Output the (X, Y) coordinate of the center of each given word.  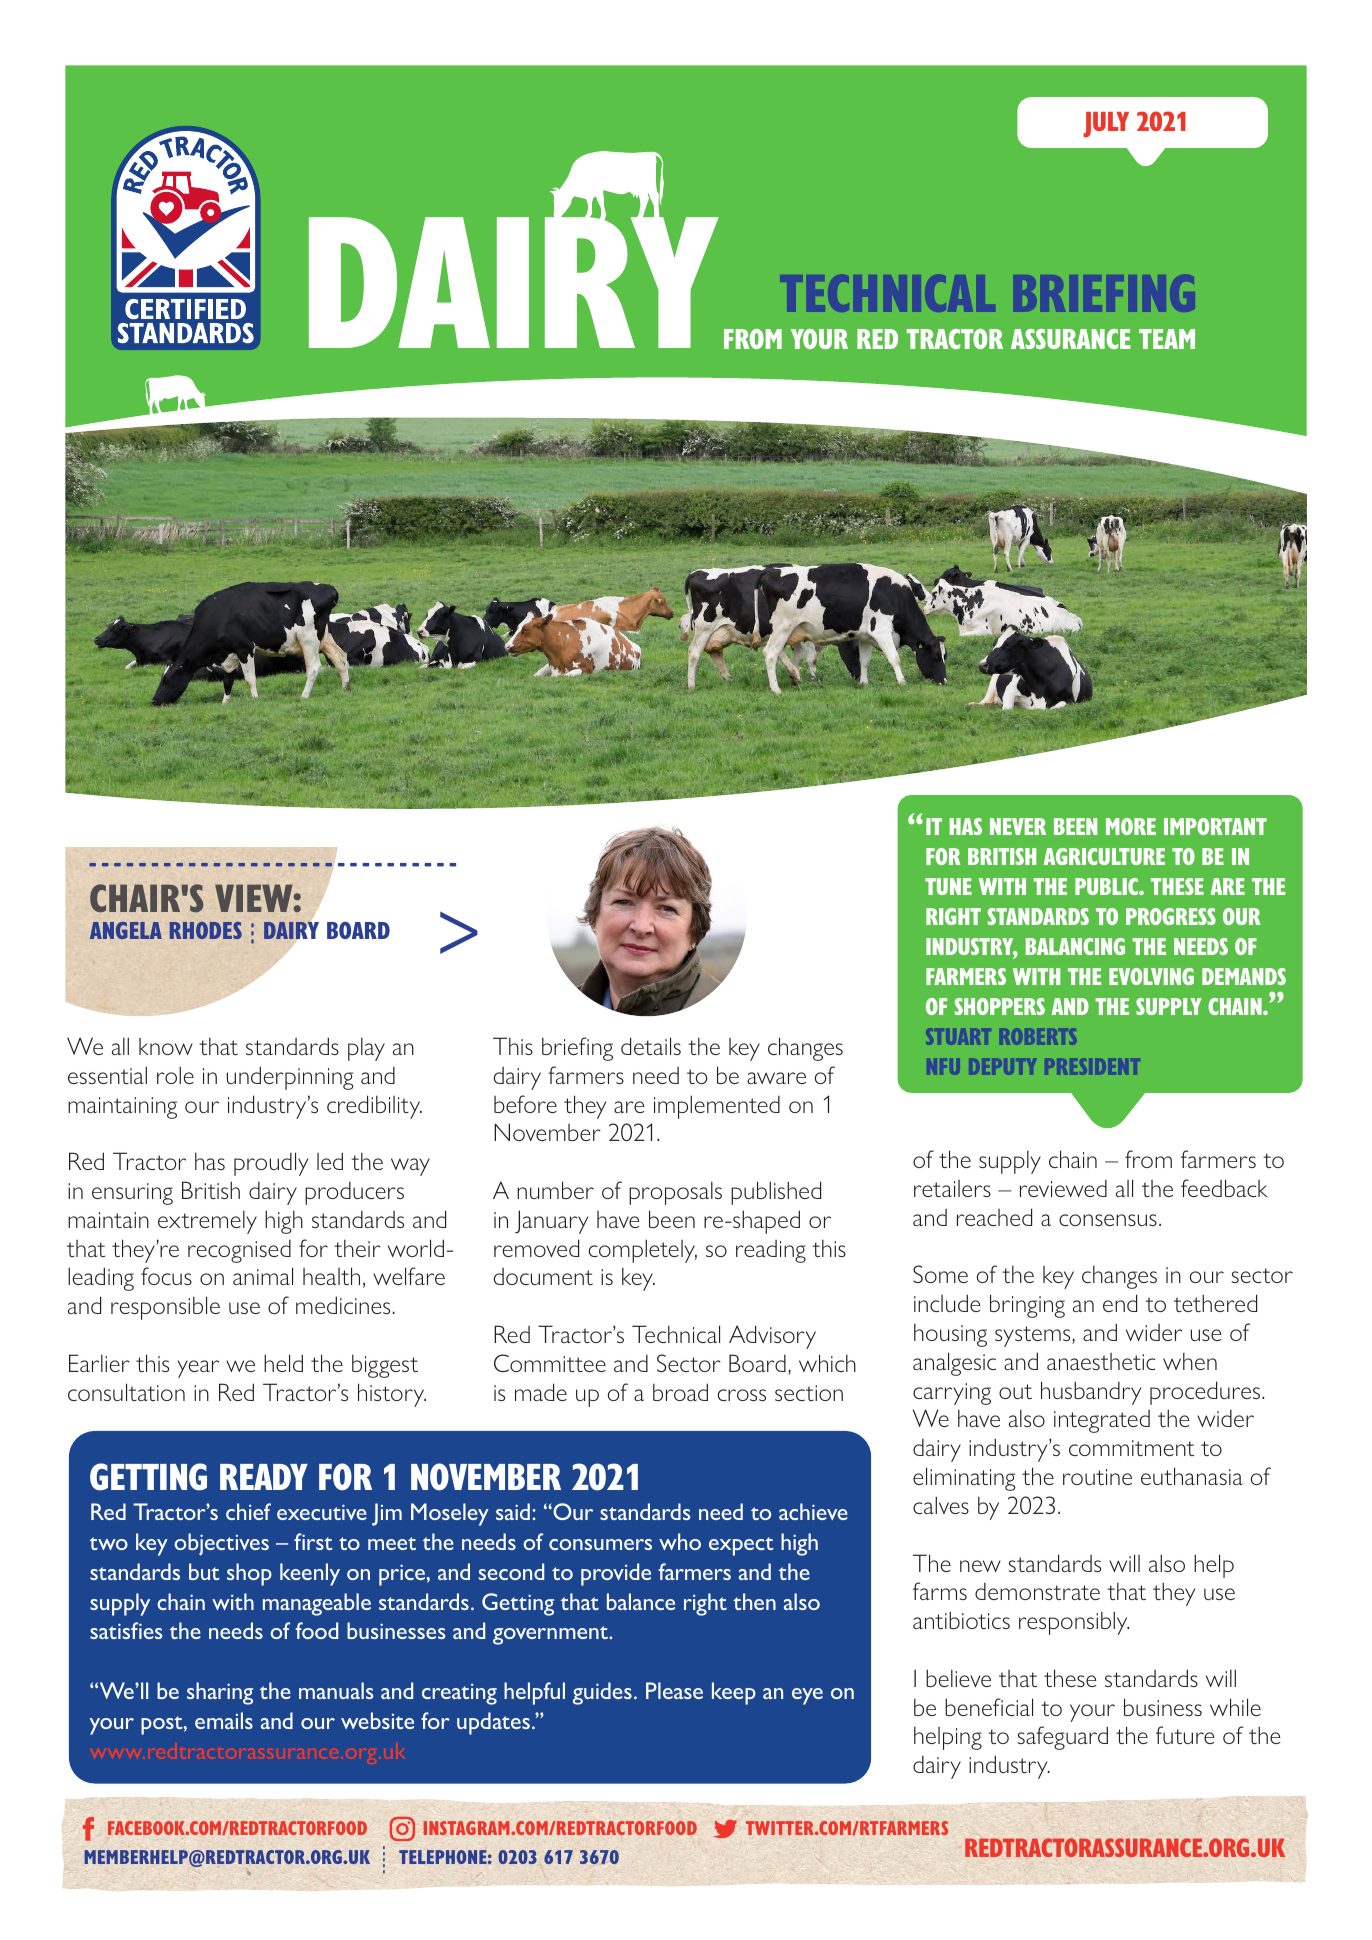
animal (263, 1276)
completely (642, 1251)
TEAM (1167, 339)
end (1120, 1303)
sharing (220, 1693)
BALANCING (1075, 946)
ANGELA (126, 930)
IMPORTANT (1215, 826)
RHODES (206, 930)
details (651, 1046)
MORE (1131, 826)
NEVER (1018, 826)
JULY (1106, 124)
